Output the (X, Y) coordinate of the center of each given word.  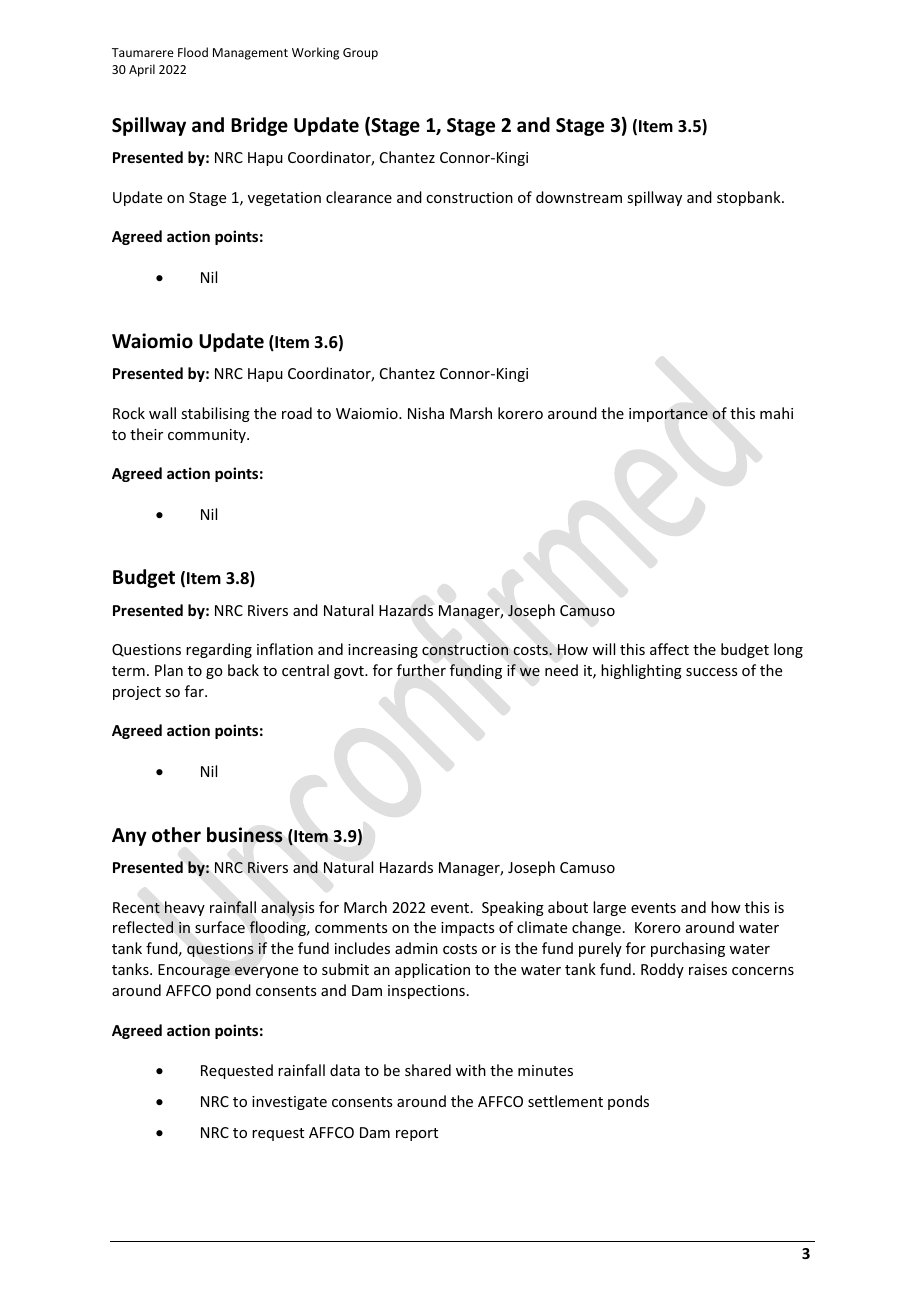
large (609, 908)
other (176, 835)
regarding (219, 650)
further (421, 670)
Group (360, 54)
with (471, 1070)
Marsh (471, 413)
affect (669, 649)
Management (250, 54)
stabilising (215, 414)
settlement (565, 1101)
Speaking (513, 908)
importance (668, 415)
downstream (579, 197)
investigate (289, 1103)
